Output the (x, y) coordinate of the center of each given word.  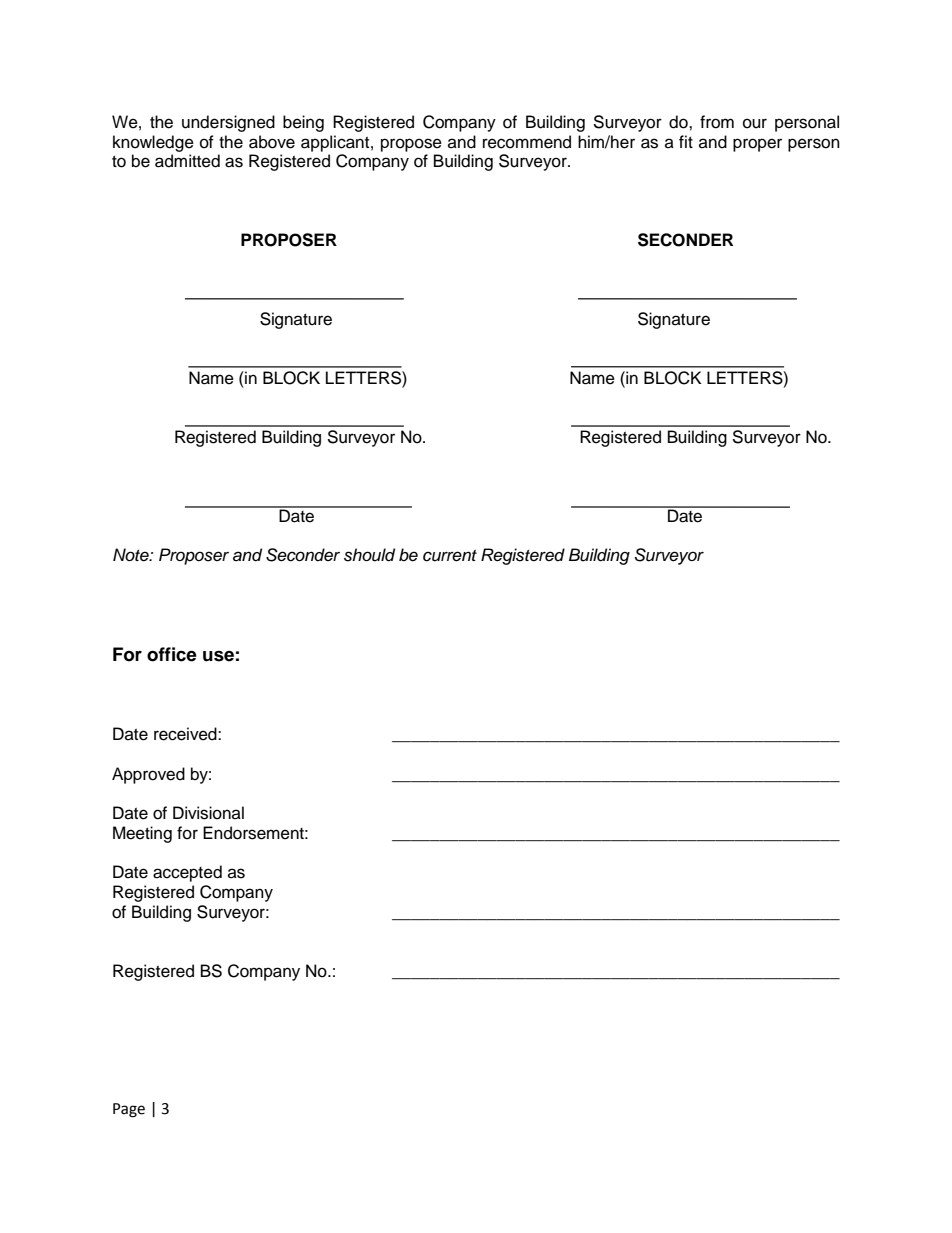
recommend (527, 142)
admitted (187, 161)
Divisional (208, 813)
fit (686, 141)
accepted (187, 873)
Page (129, 1110)
